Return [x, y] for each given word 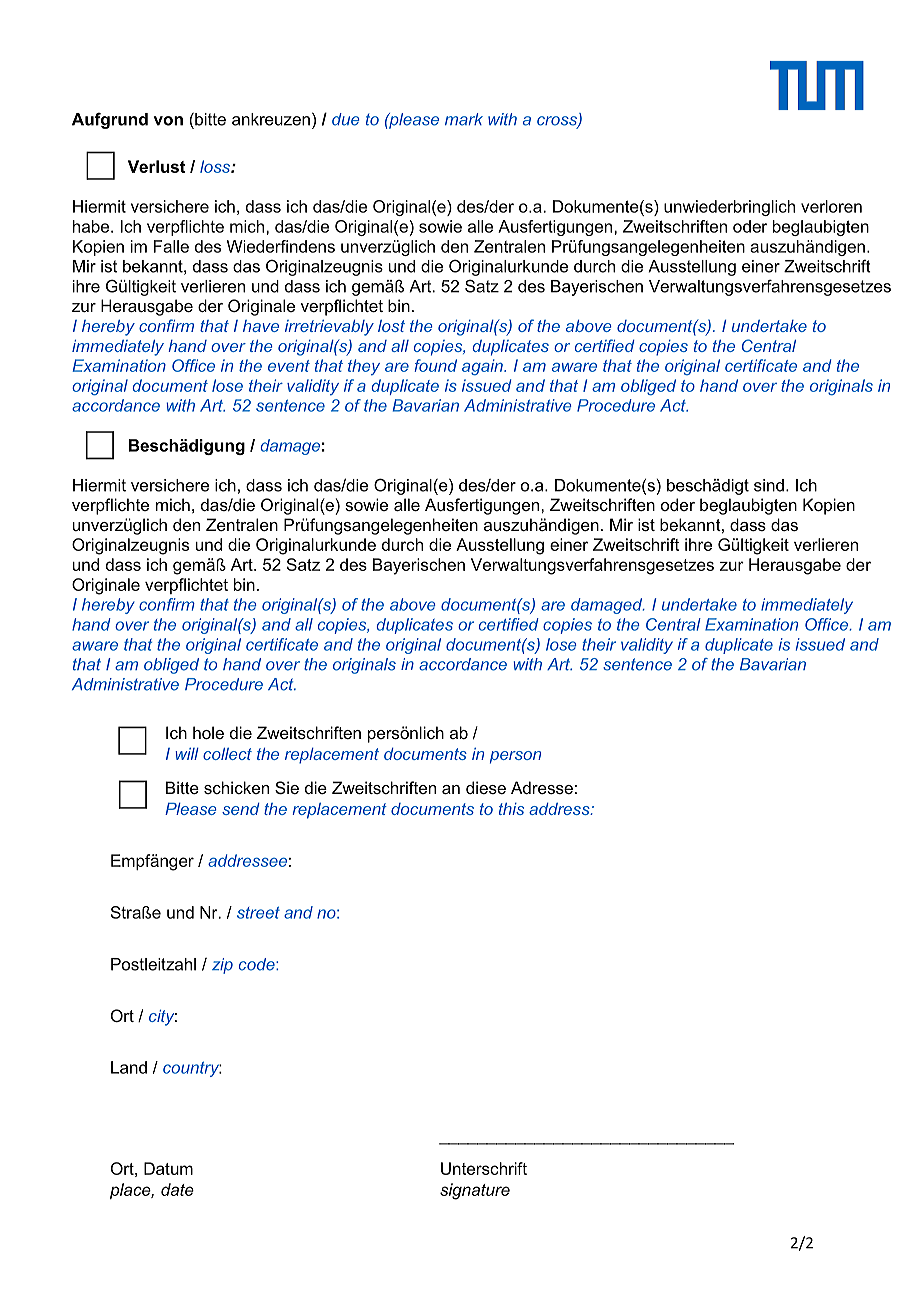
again [483, 367]
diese [486, 787]
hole [208, 732]
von [168, 121]
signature [475, 1191]
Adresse [542, 787]
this [511, 809]
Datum [168, 1168]
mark [464, 119]
